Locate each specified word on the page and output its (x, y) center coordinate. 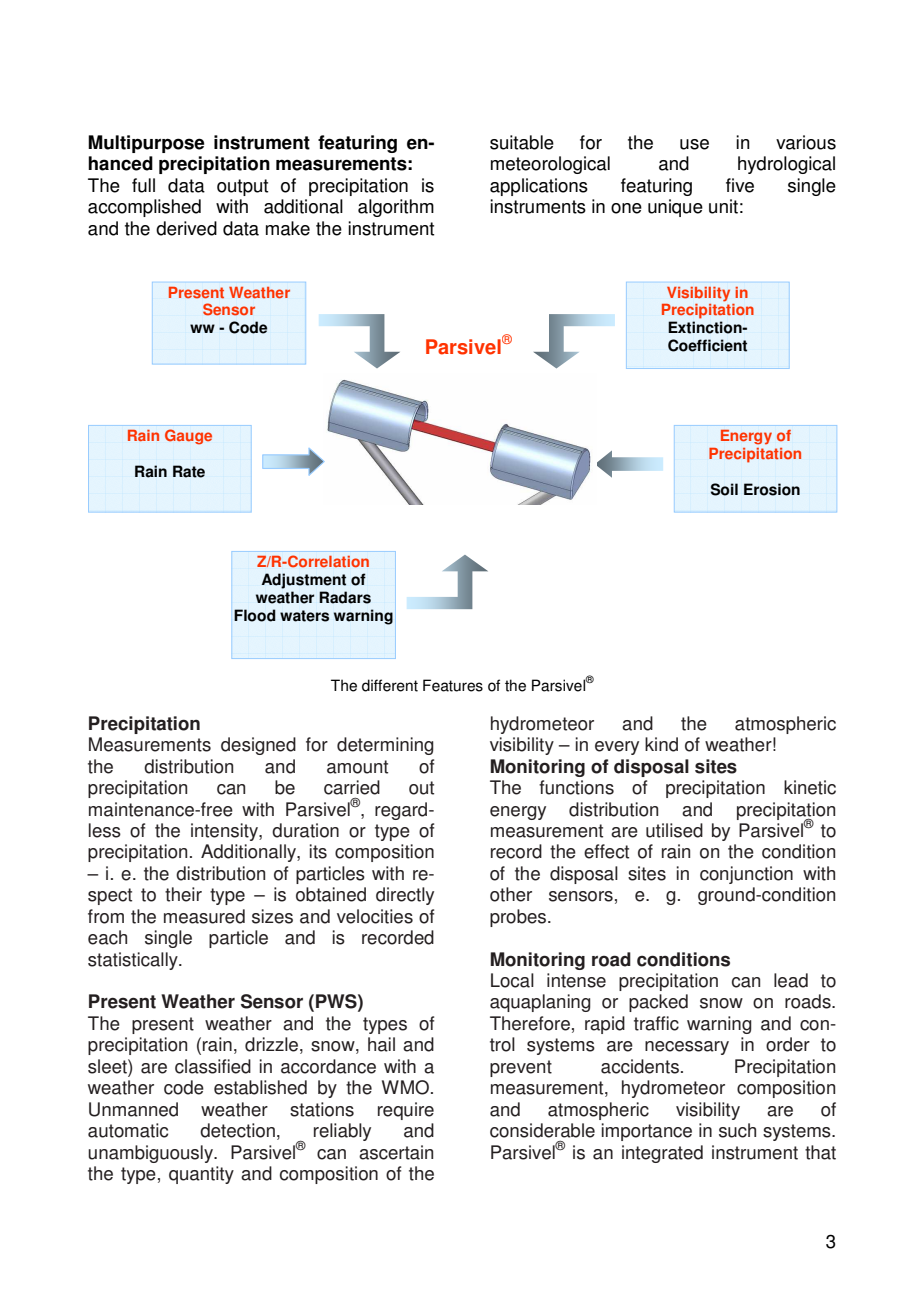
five (740, 185)
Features (453, 685)
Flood (255, 615)
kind (661, 744)
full (143, 185)
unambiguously (151, 1154)
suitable (522, 142)
